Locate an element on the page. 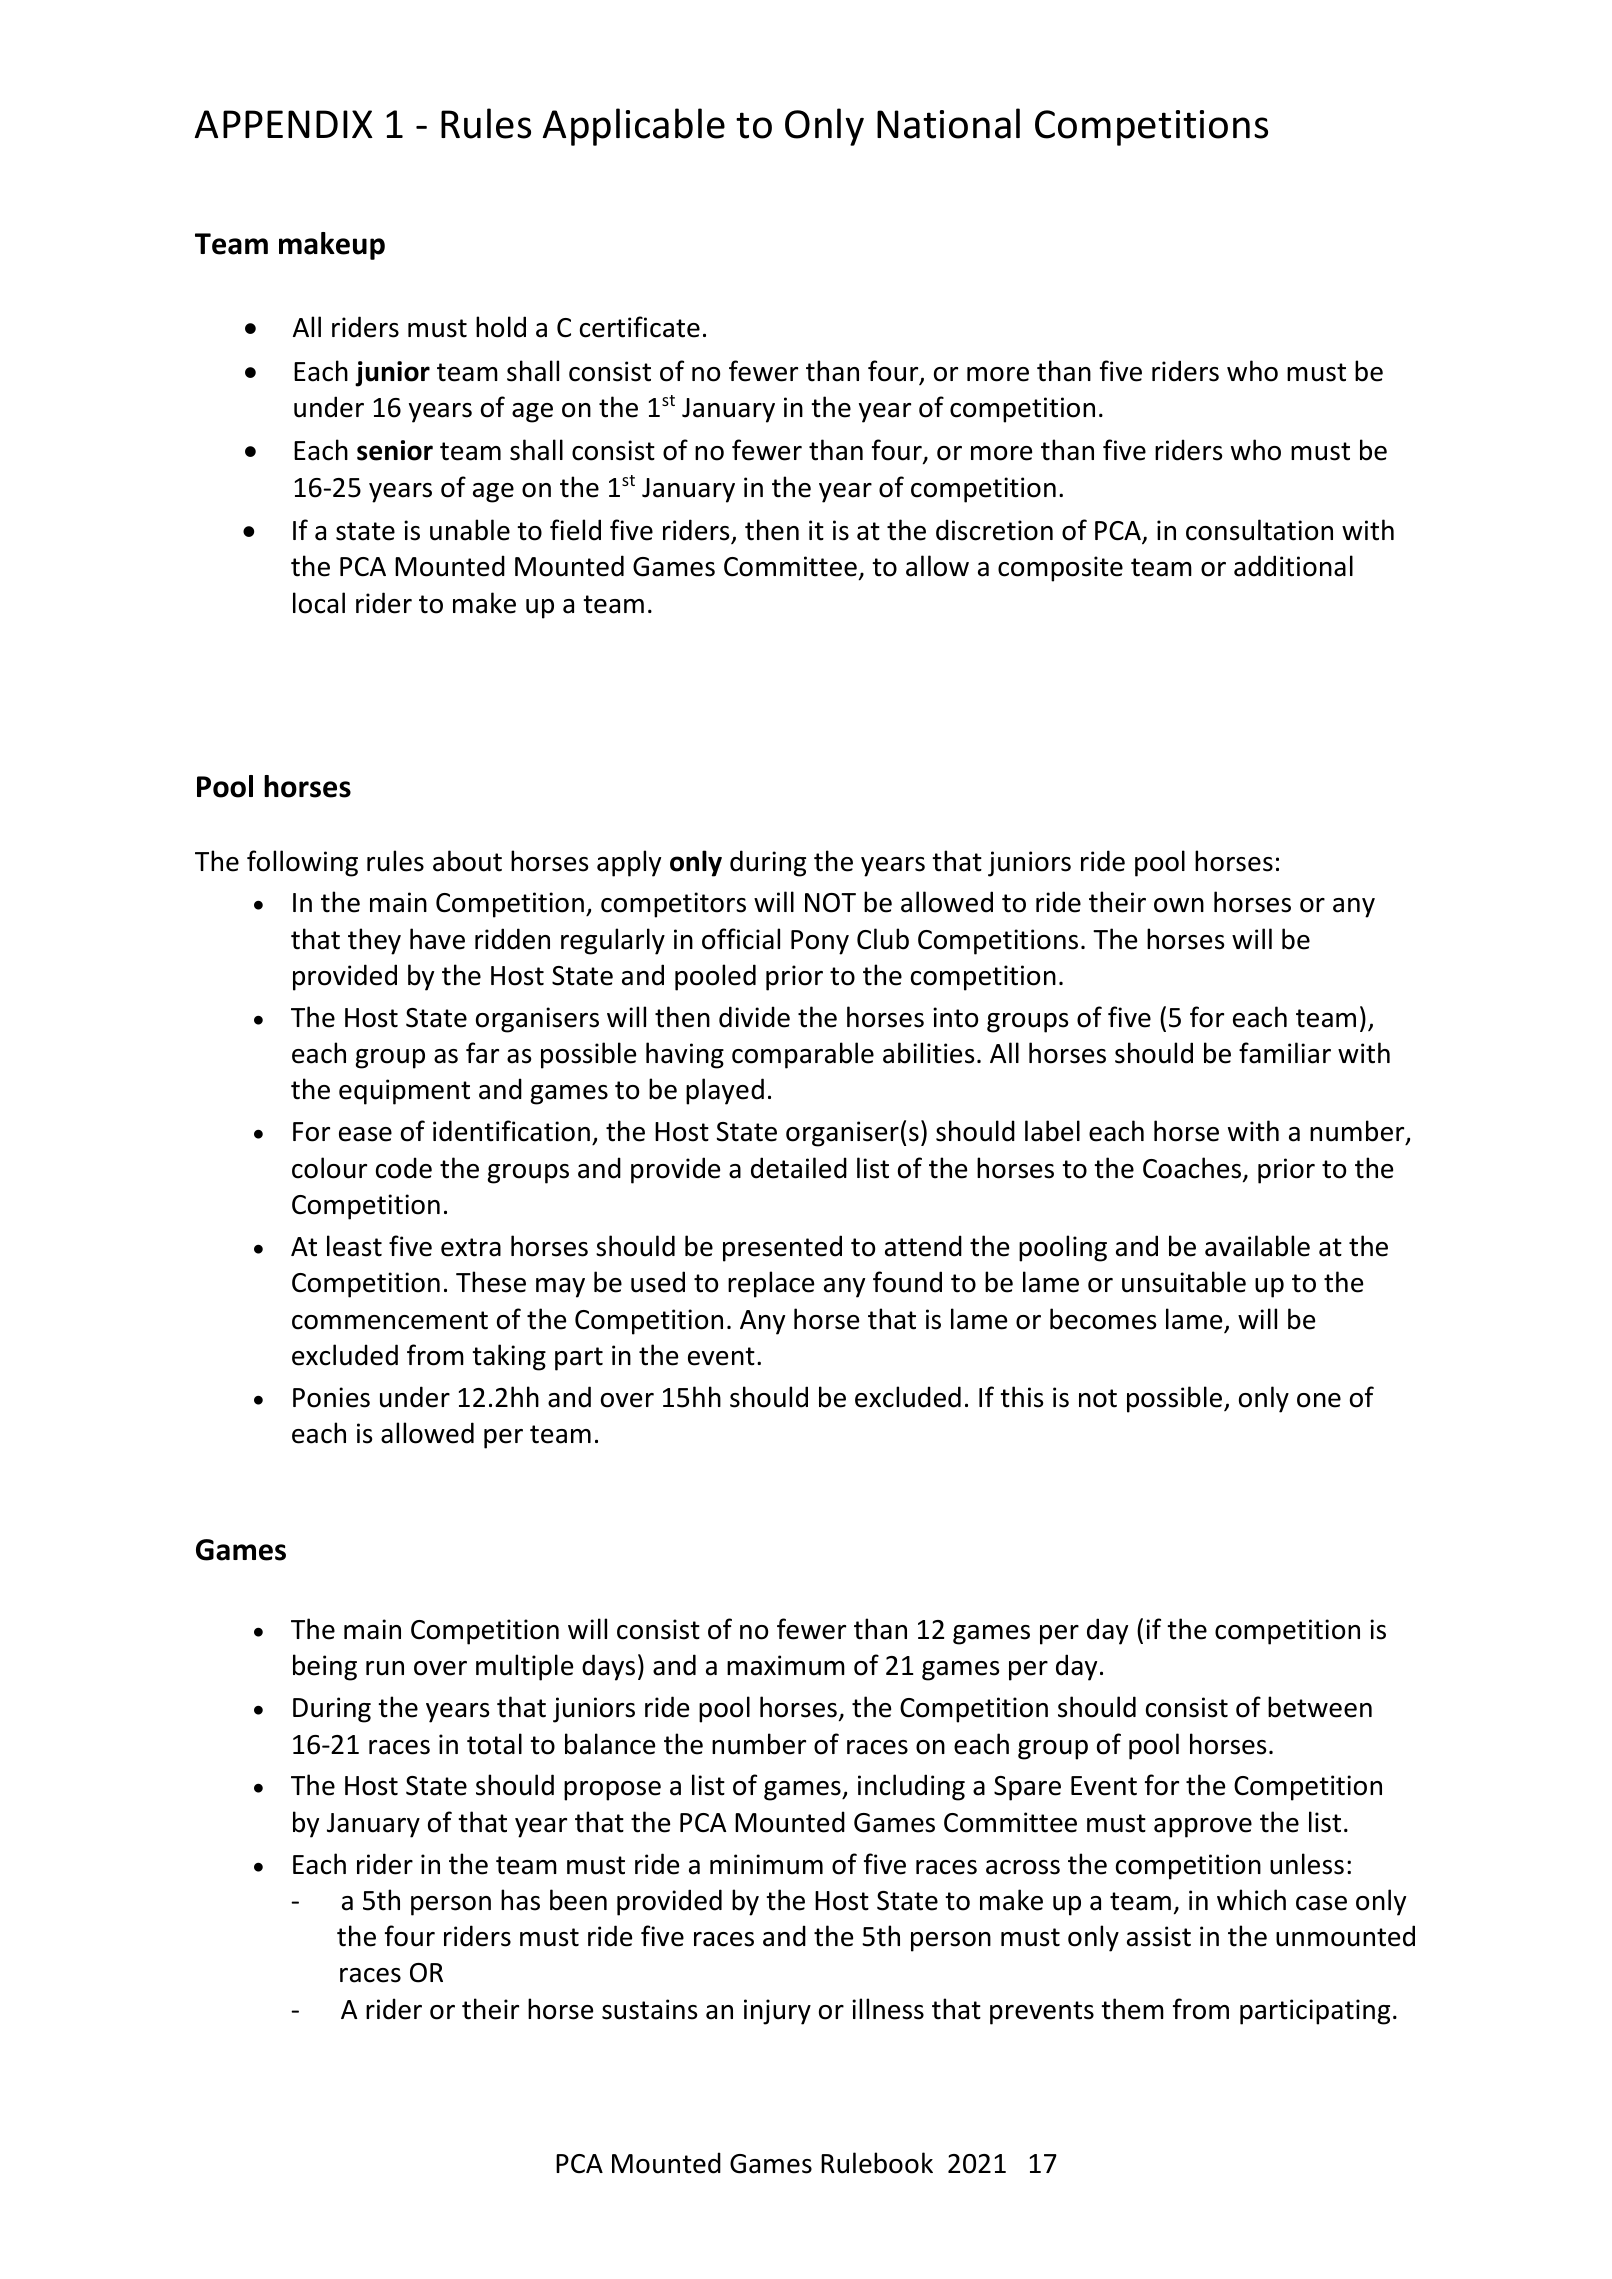  them is located at coordinates (1132, 2009).
